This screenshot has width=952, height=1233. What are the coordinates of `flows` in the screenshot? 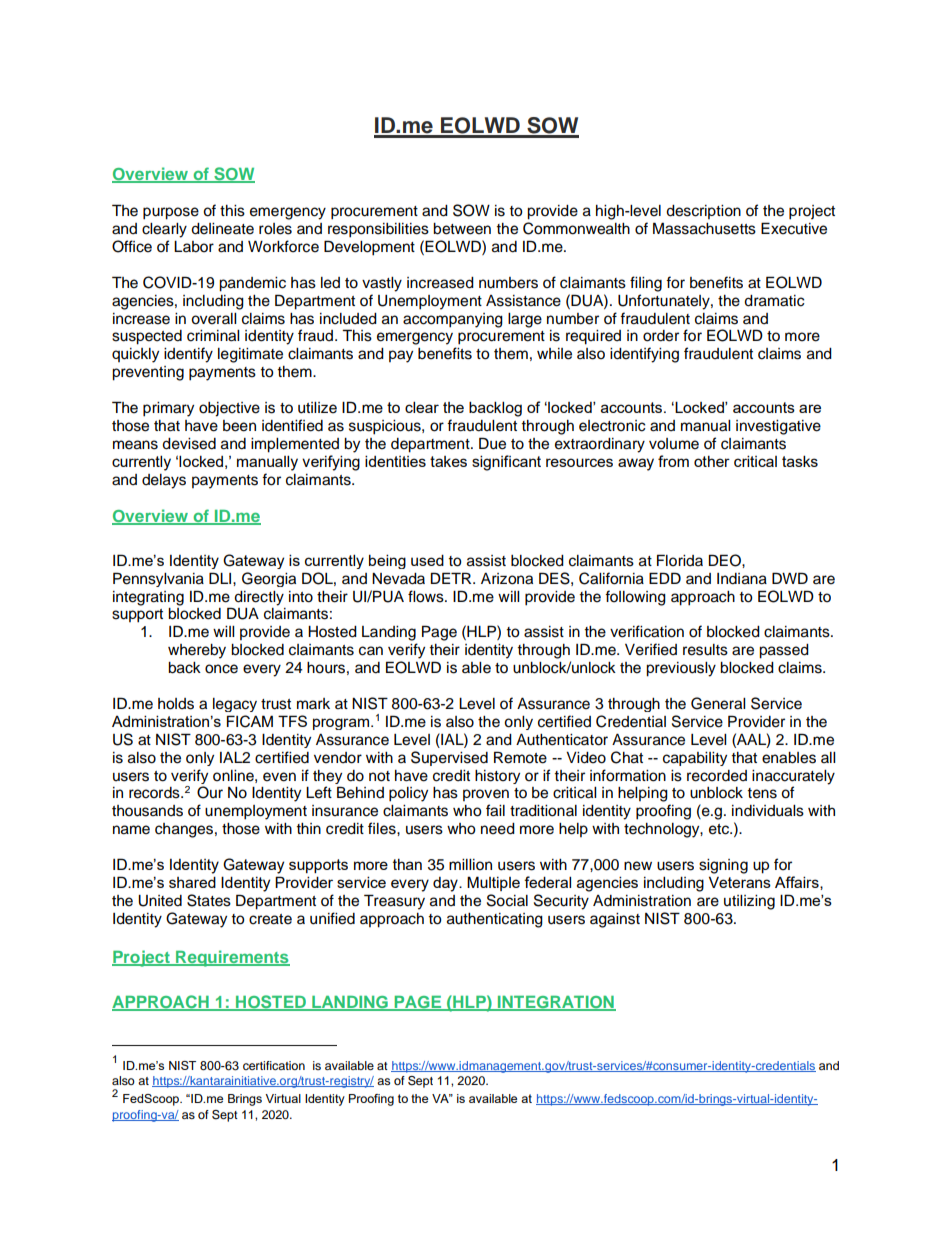 It's located at (427, 596).
